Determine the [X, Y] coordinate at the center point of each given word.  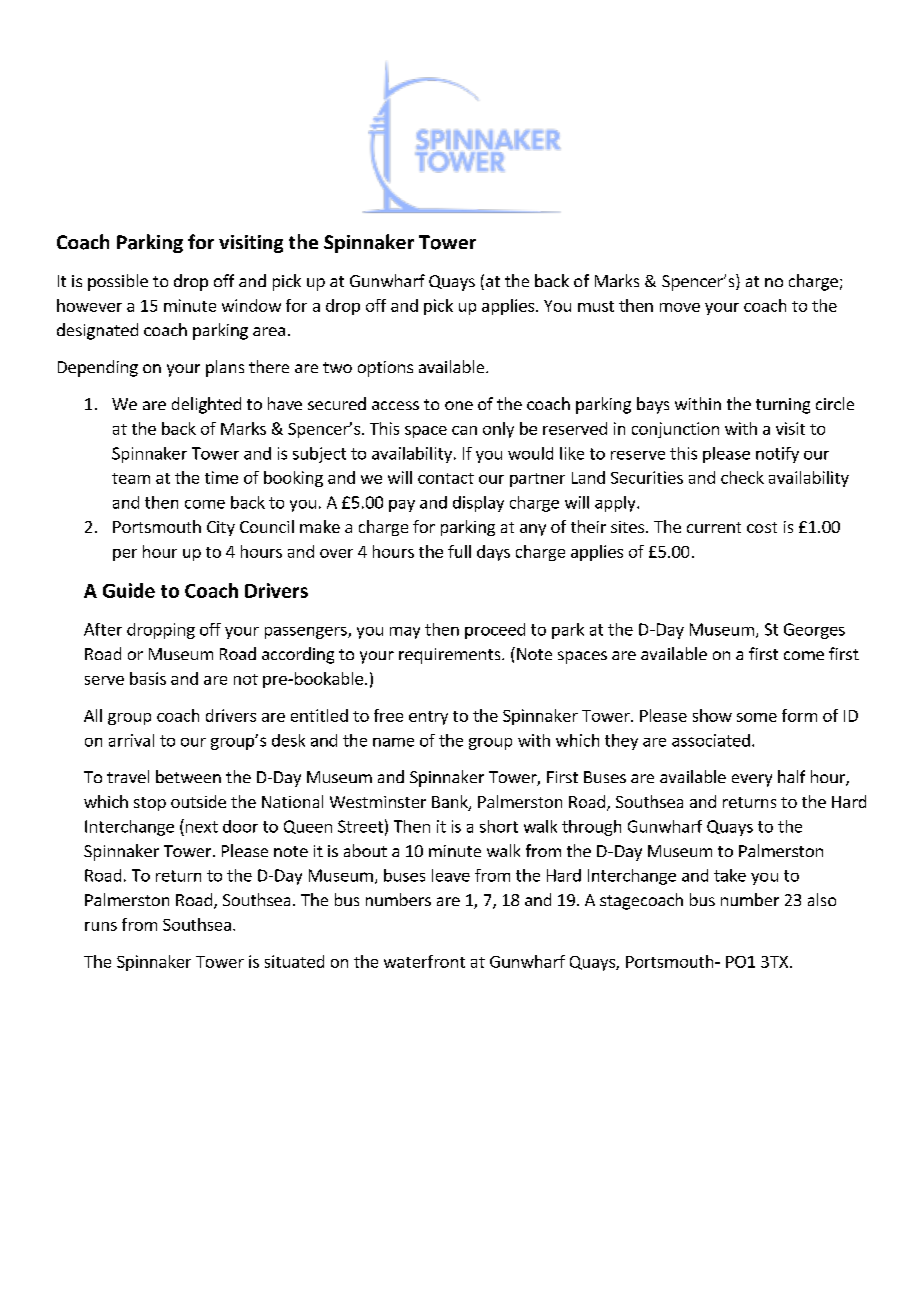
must [596, 306]
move [680, 307]
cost [762, 527]
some [757, 717]
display [478, 504]
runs [101, 926]
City [221, 528]
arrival [131, 740]
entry [428, 718]
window [251, 305]
